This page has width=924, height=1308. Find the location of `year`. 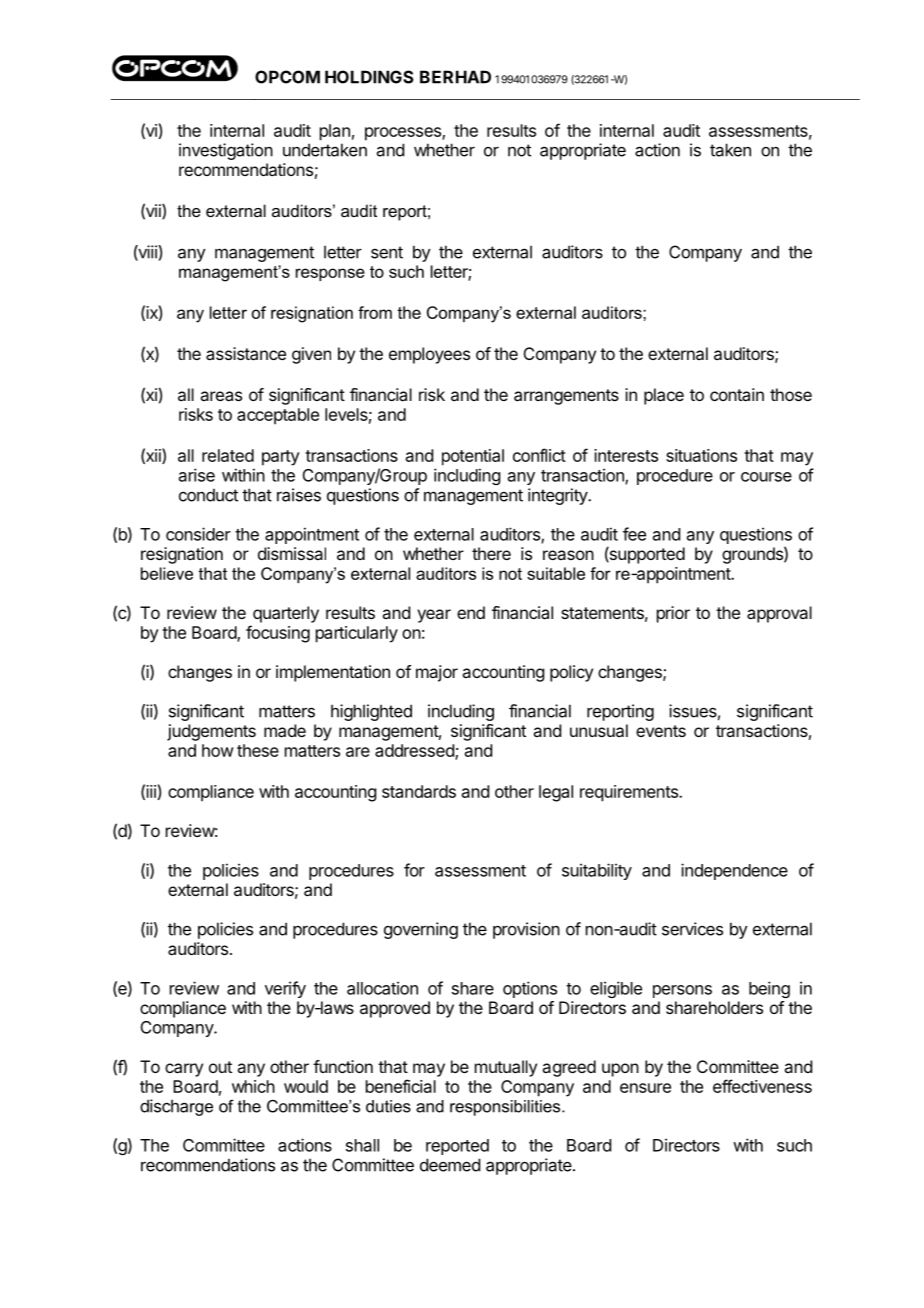

year is located at coordinates (434, 616).
